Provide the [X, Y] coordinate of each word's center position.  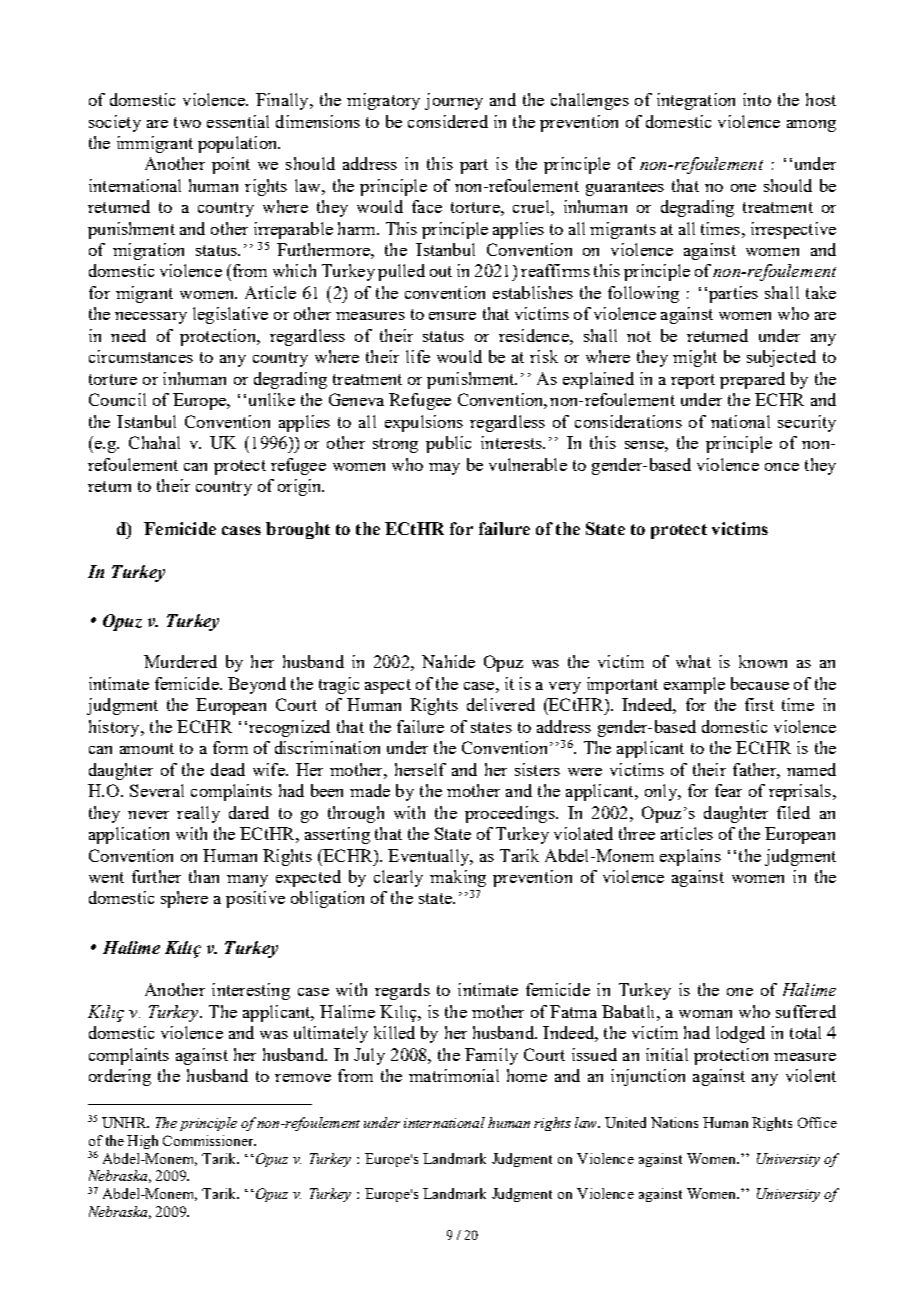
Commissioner [209, 1140]
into [757, 99]
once [782, 467]
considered [448, 121]
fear [728, 790]
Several [157, 790]
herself [420, 769]
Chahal [154, 442]
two [187, 122]
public [448, 444]
